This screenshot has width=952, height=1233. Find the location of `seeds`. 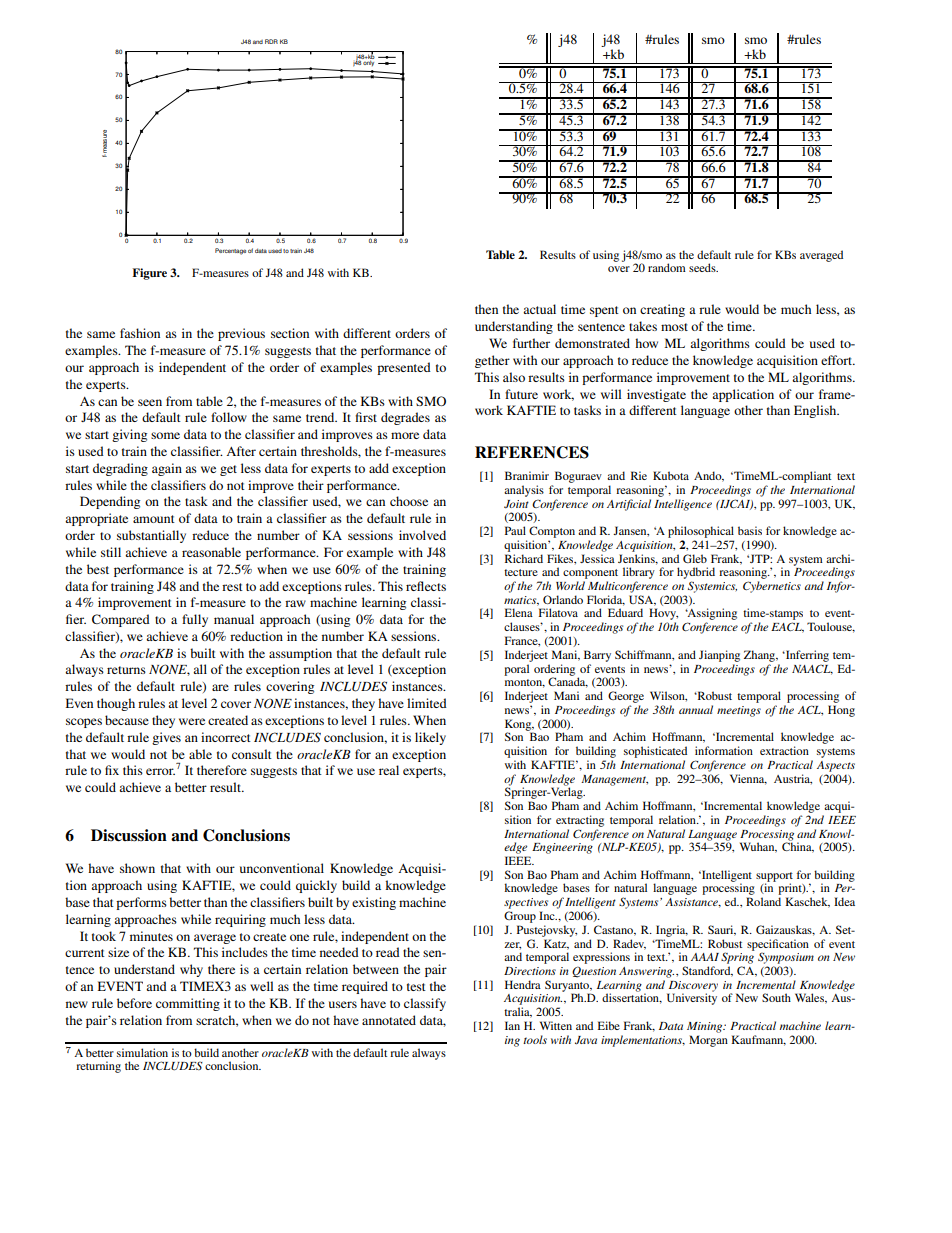

seeds is located at coordinates (703, 267).
